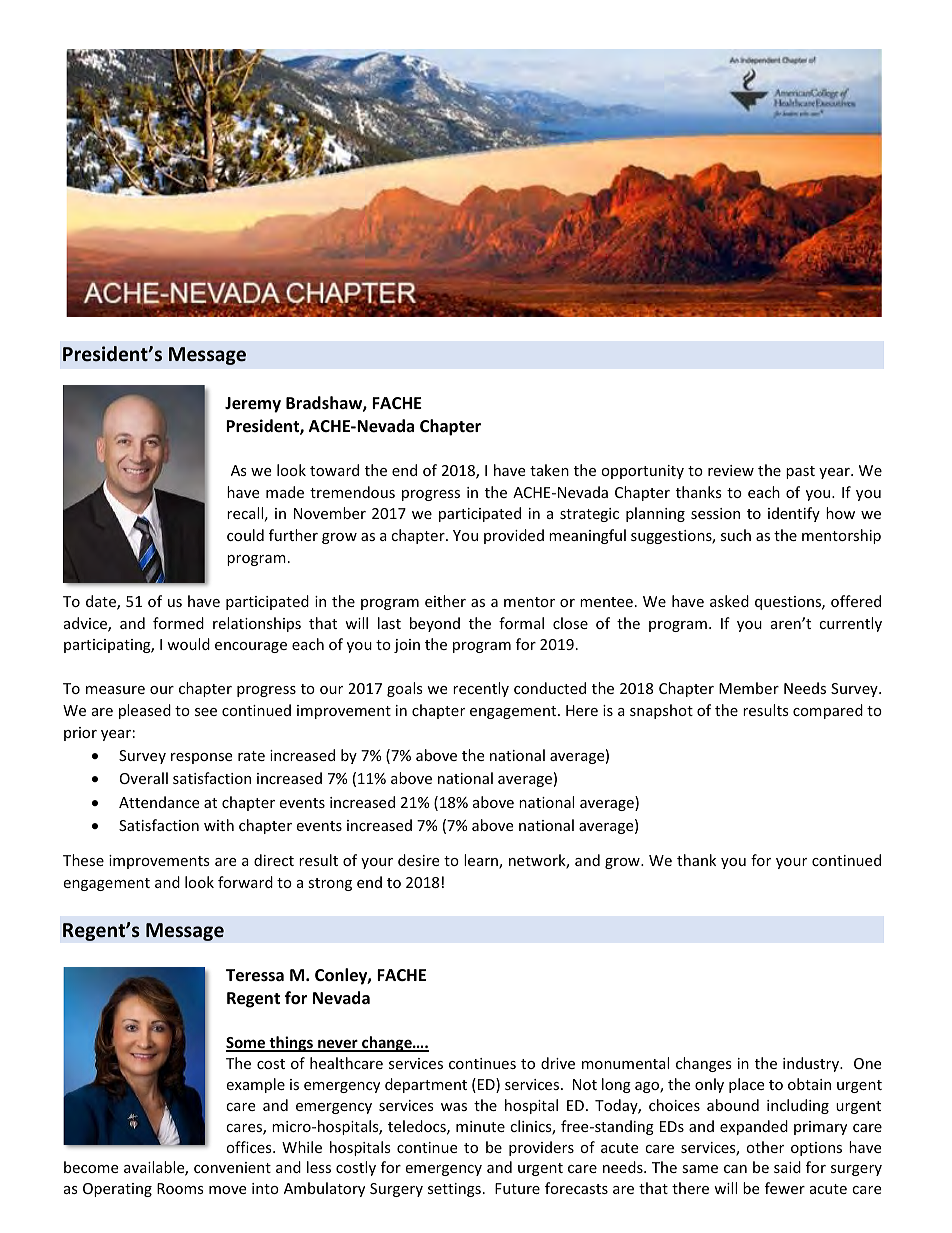  What do you see at coordinates (549, 470) in the screenshot?
I see `taken` at bounding box center [549, 470].
